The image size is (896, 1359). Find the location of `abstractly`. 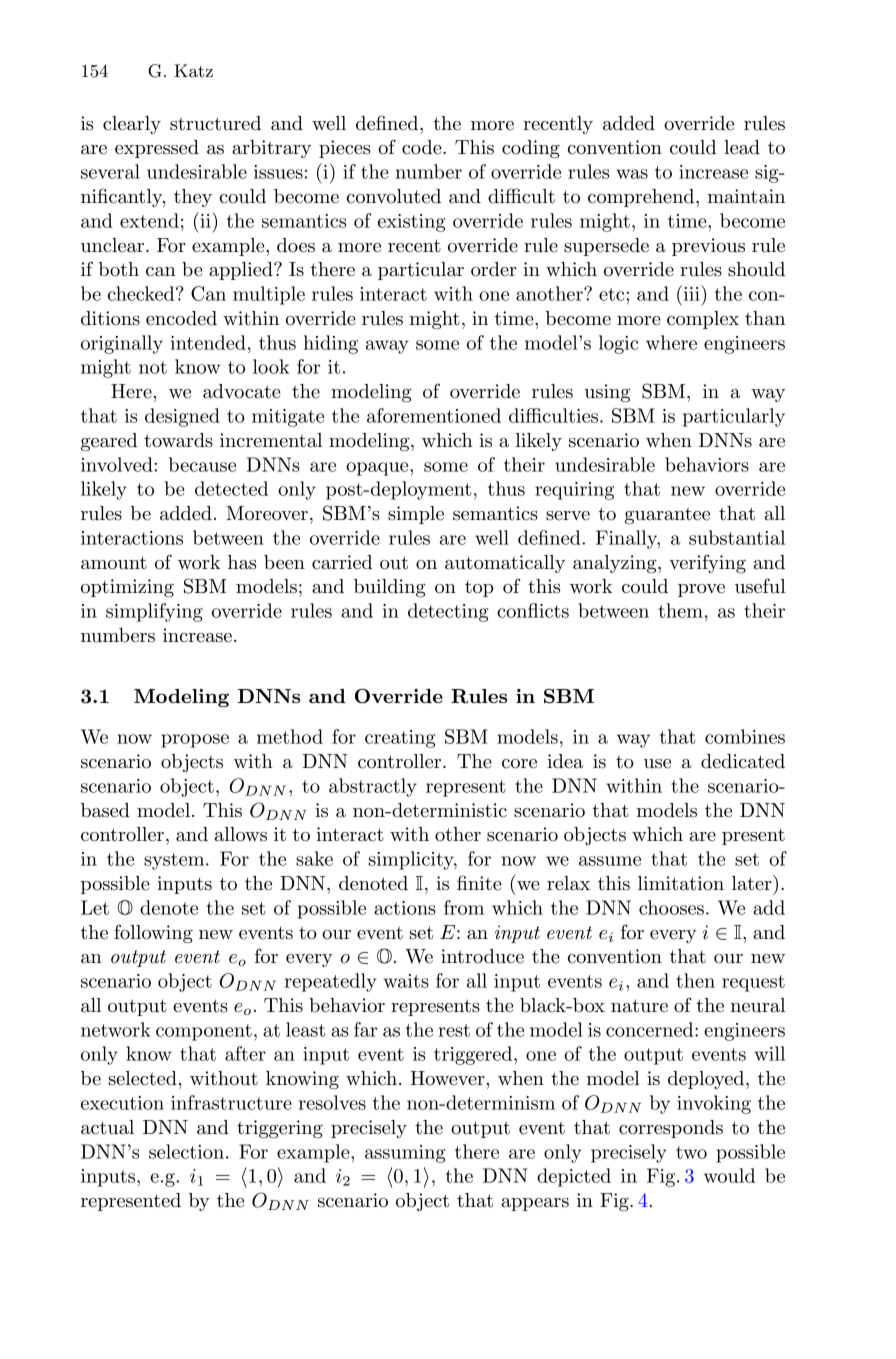

abstractly is located at coordinates (373, 787).
